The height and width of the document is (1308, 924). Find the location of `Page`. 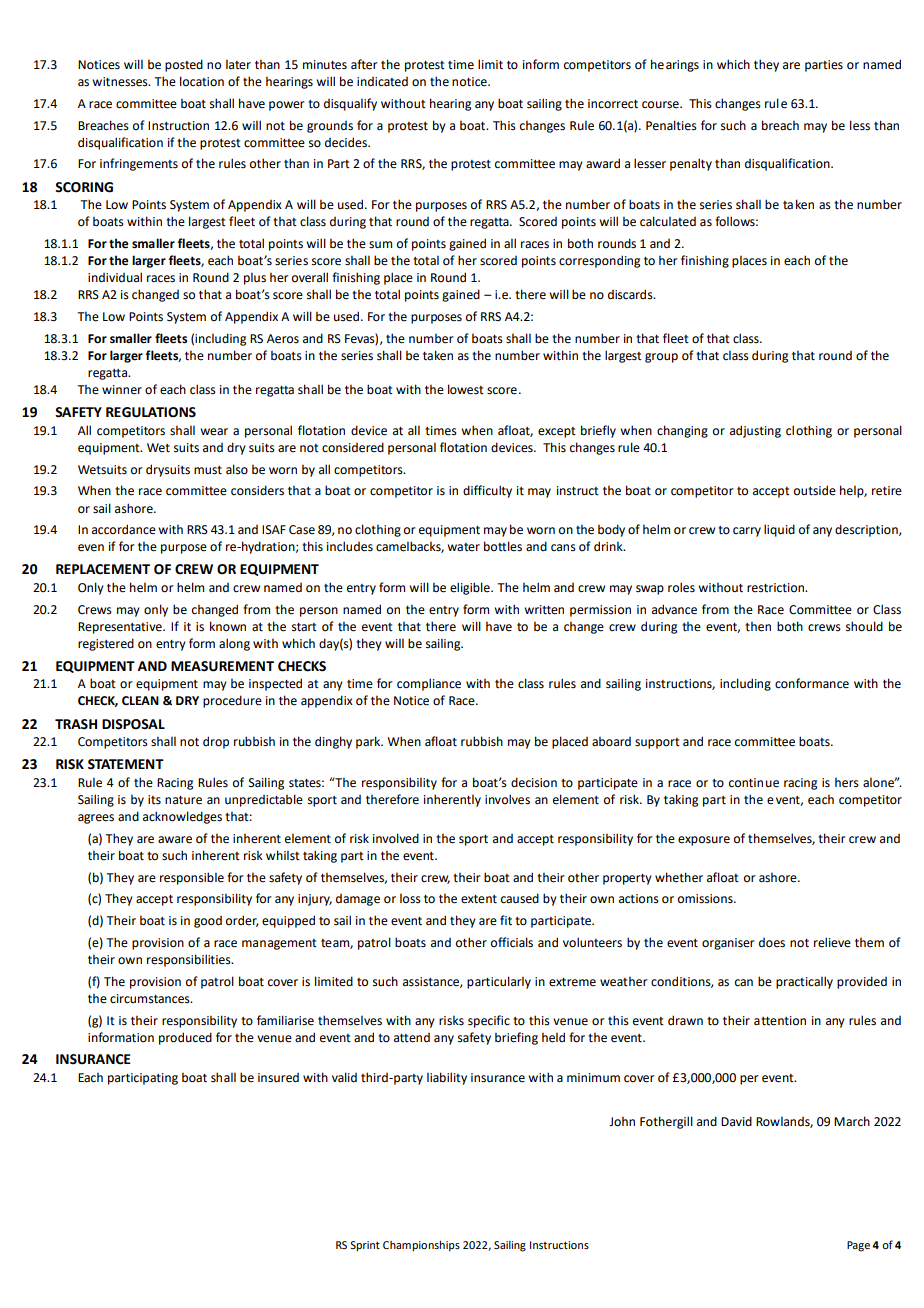

Page is located at coordinates (858, 1246).
